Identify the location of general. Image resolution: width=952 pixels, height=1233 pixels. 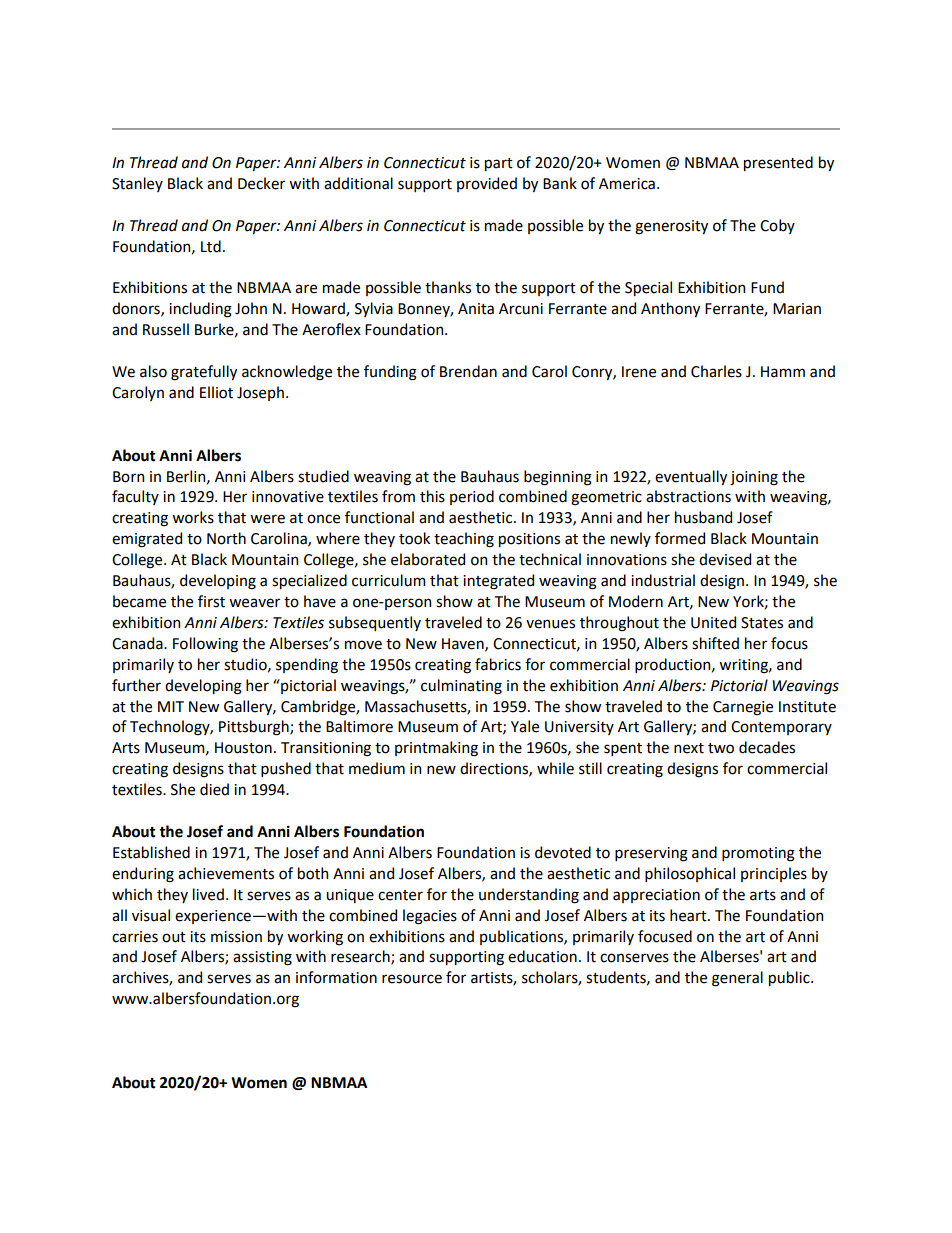
(737, 979).
